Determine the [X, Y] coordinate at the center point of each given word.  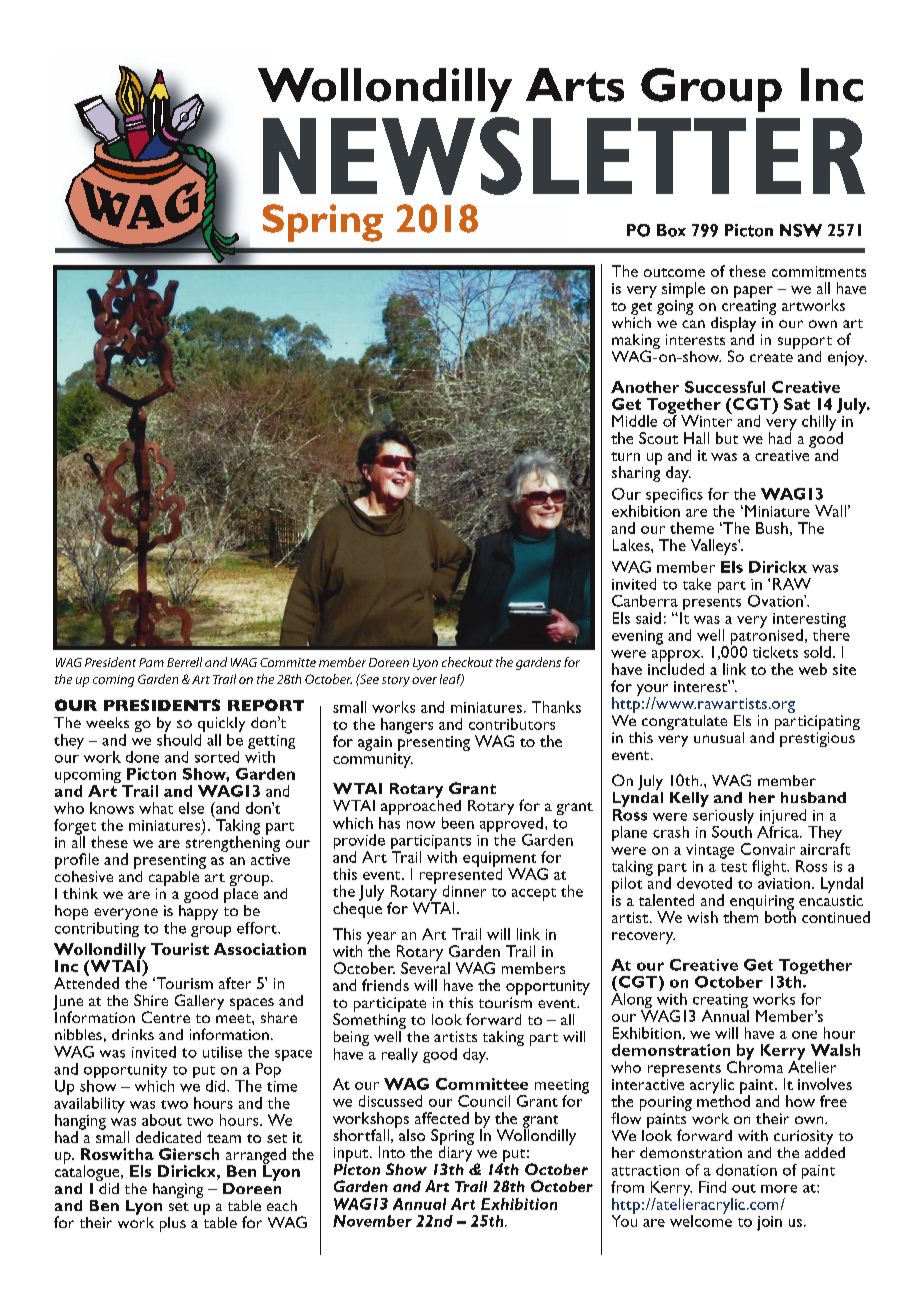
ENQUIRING [762, 903]
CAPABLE [175, 878]
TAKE [697, 584]
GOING [675, 307]
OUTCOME [674, 272]
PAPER [753, 292]
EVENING [637, 637]
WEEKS [107, 722]
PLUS [173, 1224]
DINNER [464, 891]
